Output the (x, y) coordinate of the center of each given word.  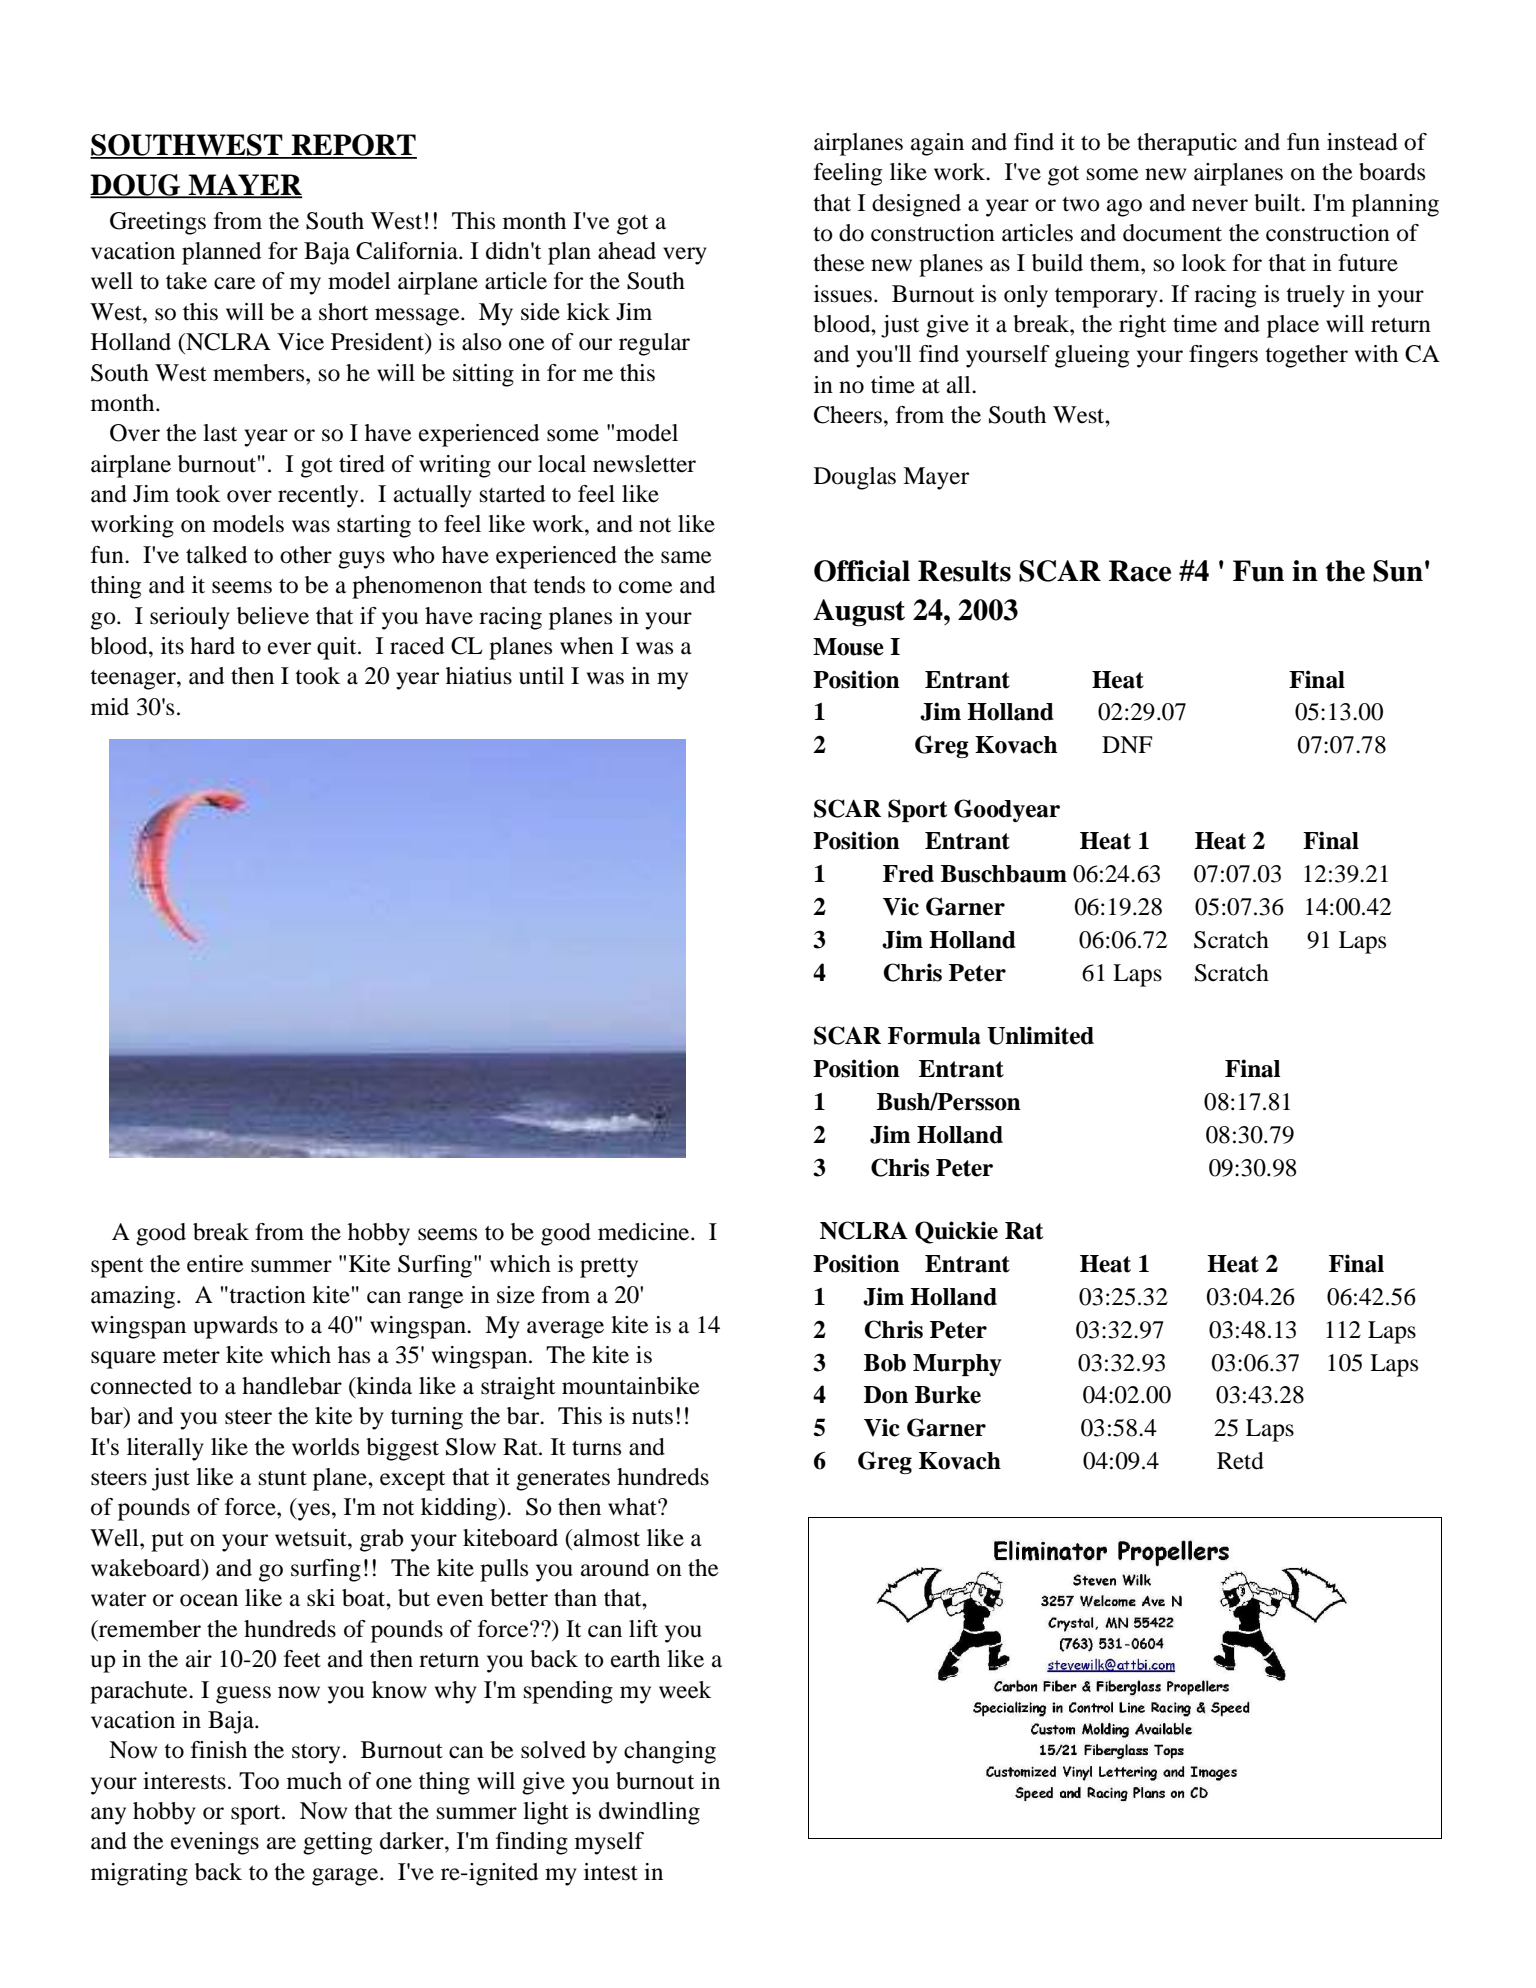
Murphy (957, 1365)
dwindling (649, 1813)
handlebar (292, 1386)
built (1278, 203)
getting (337, 1843)
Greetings (158, 223)
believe (273, 616)
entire (215, 1264)
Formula (934, 1036)
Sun (1398, 571)
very (685, 256)
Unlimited (1040, 1035)
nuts (652, 1417)
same (686, 557)
